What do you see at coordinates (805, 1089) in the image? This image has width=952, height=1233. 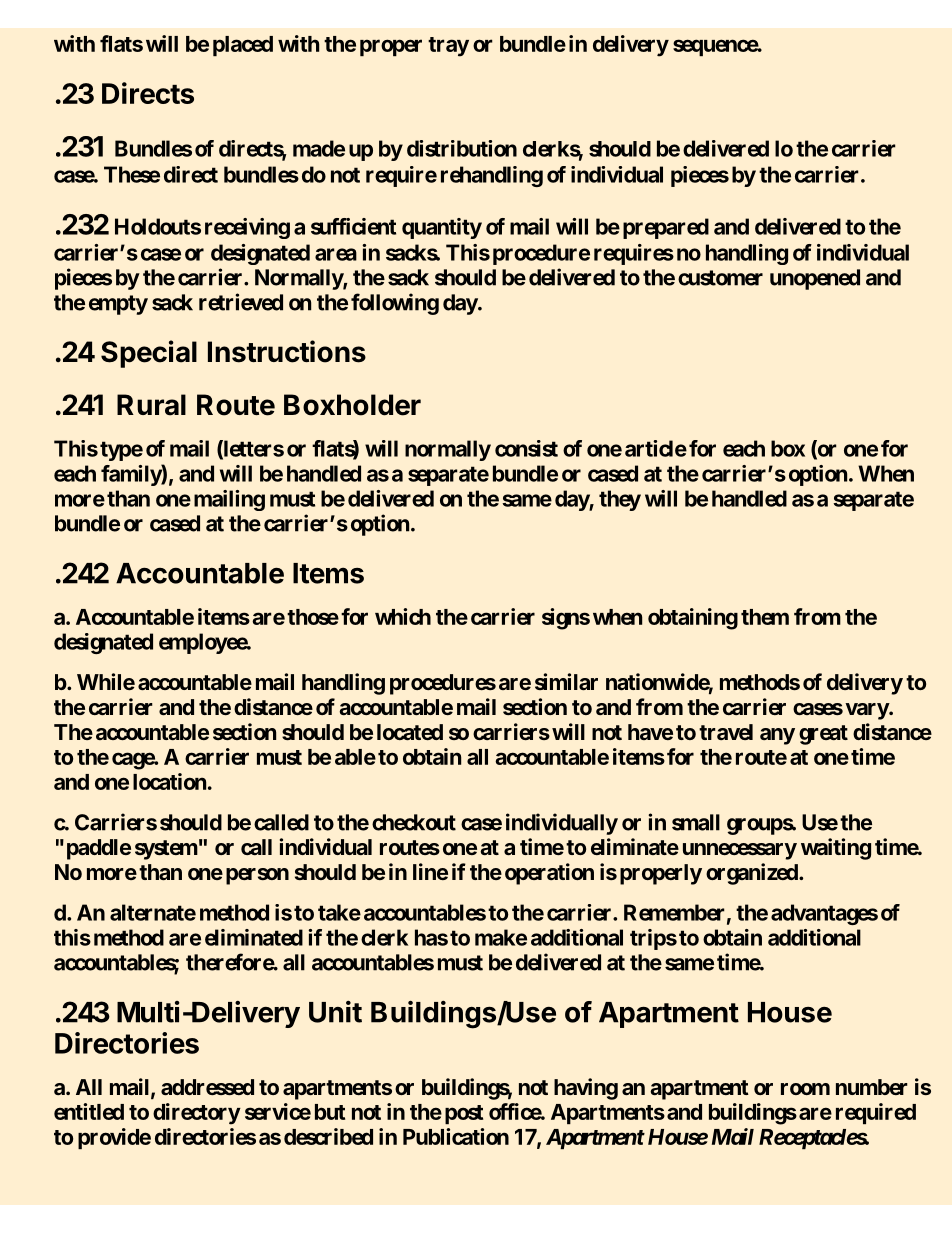 I see `room` at bounding box center [805, 1089].
